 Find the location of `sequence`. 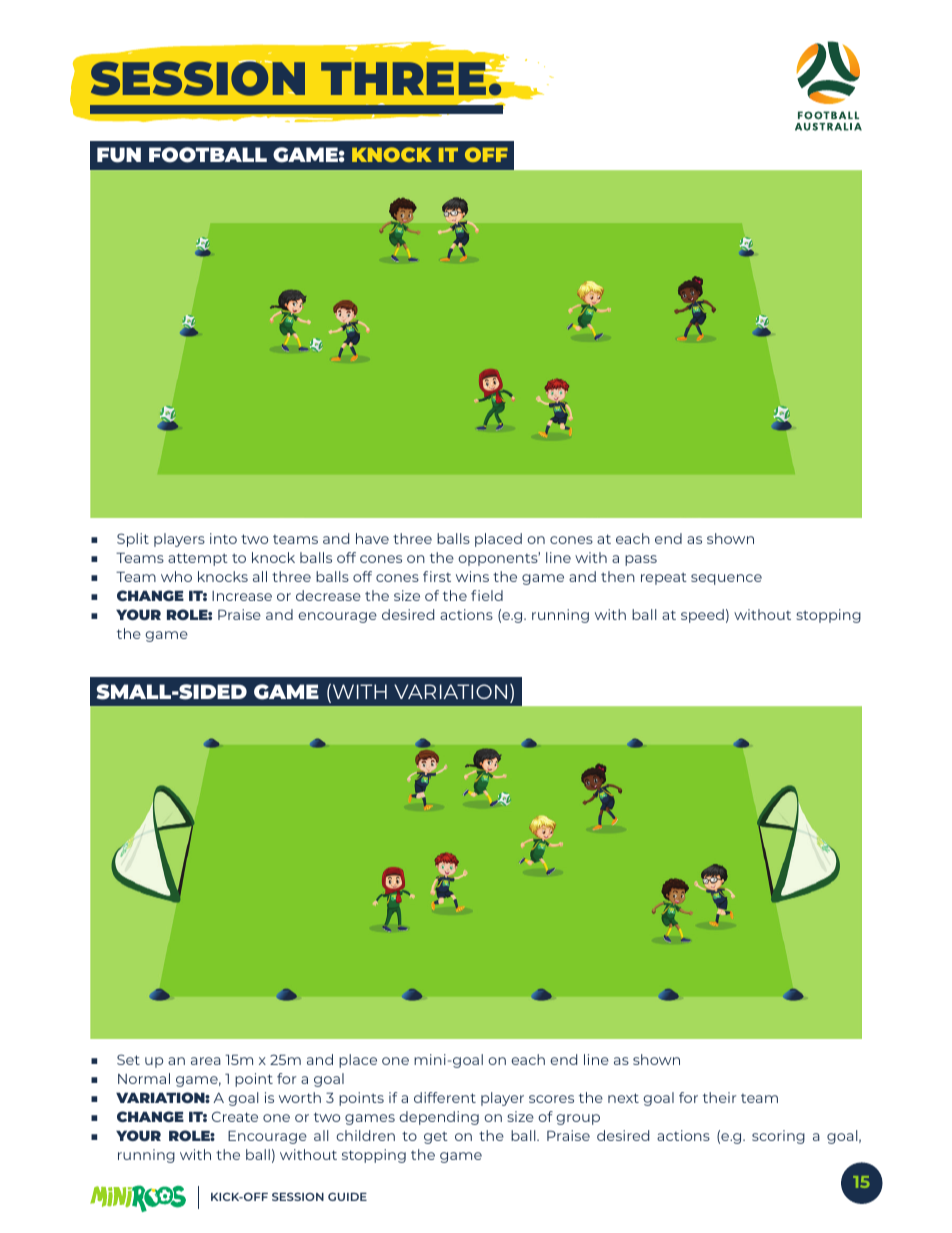

sequence is located at coordinates (726, 579).
